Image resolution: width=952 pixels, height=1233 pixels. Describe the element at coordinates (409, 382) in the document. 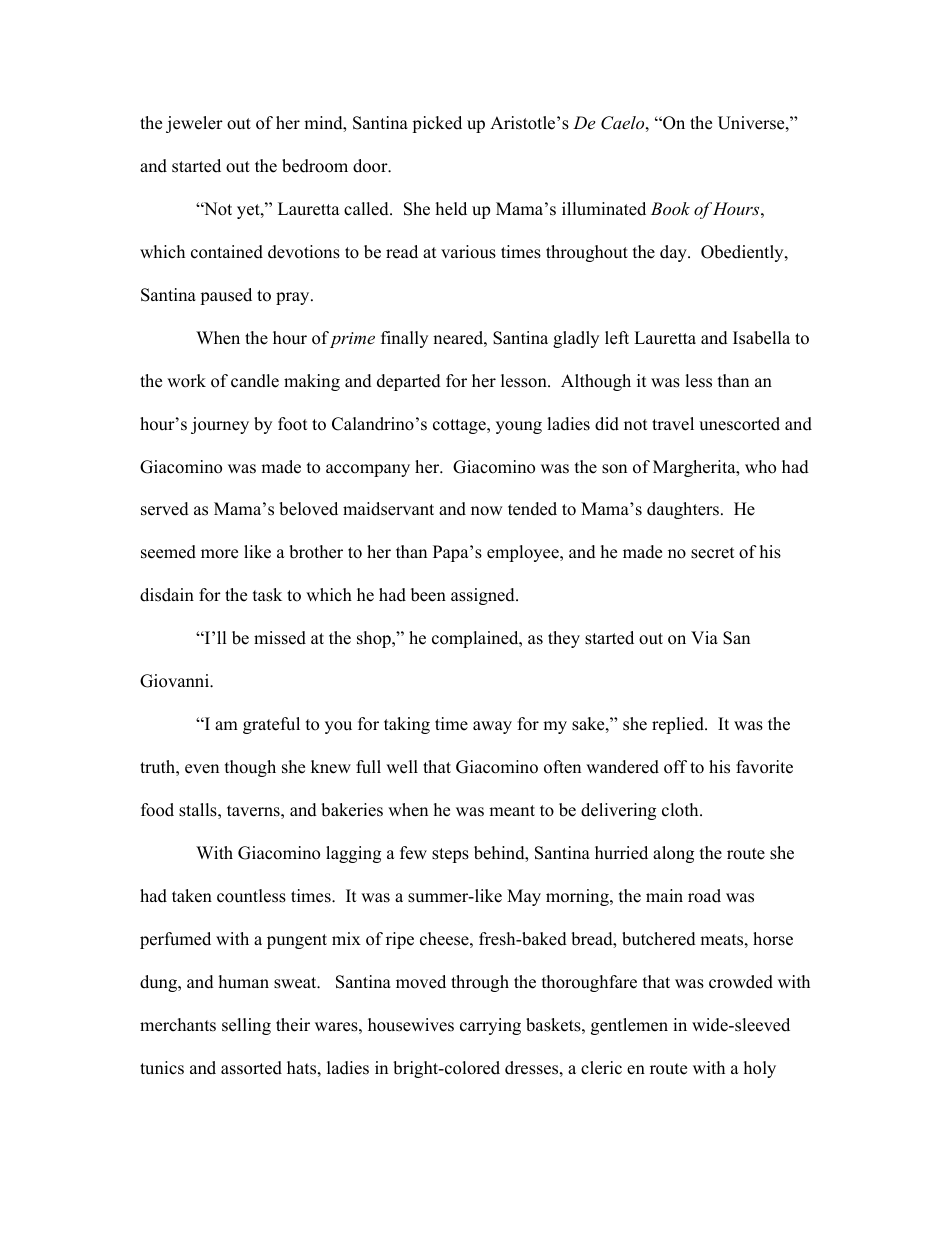

I see `departed` at that location.
